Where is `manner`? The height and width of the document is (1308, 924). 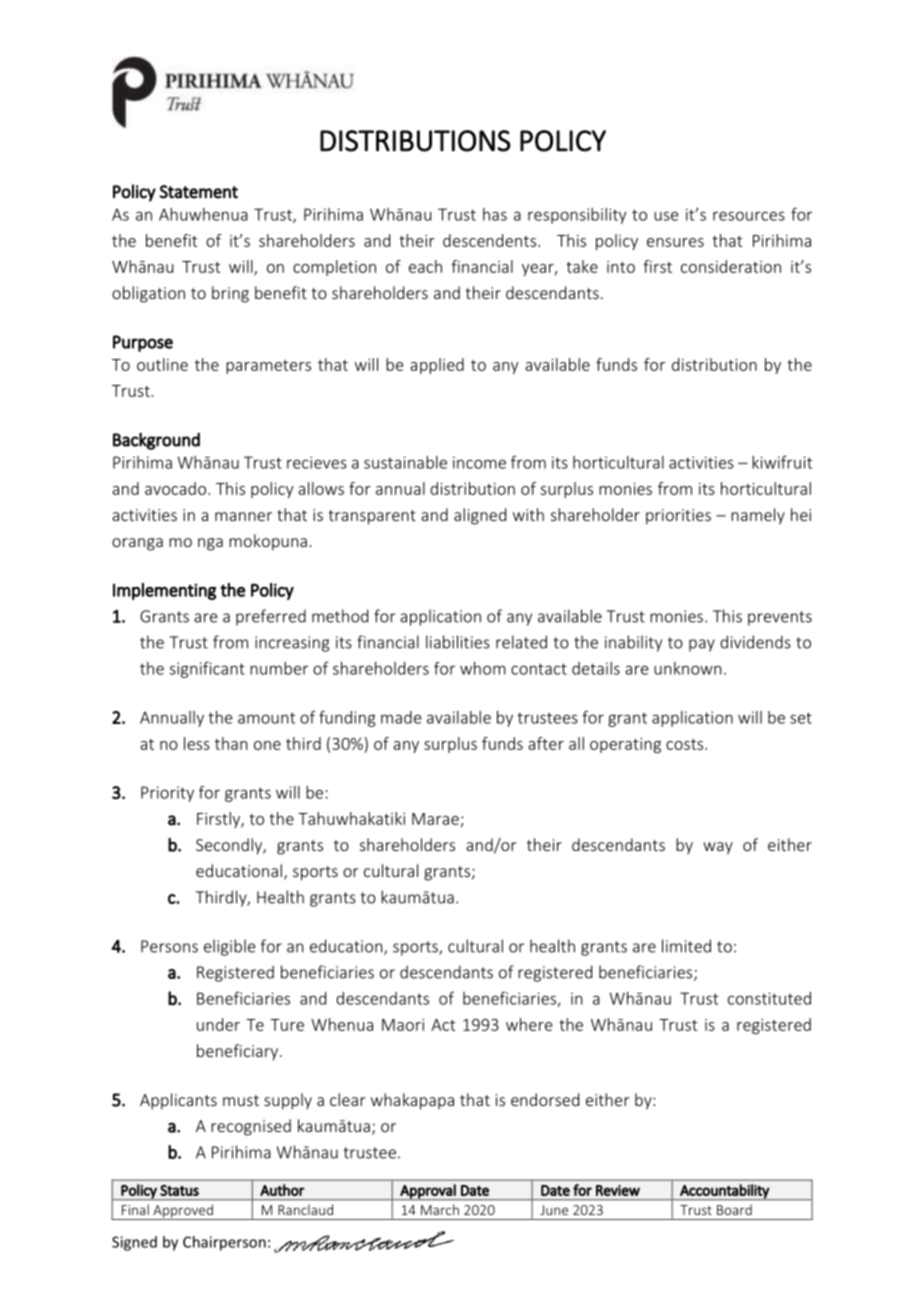
manner is located at coordinates (243, 516).
